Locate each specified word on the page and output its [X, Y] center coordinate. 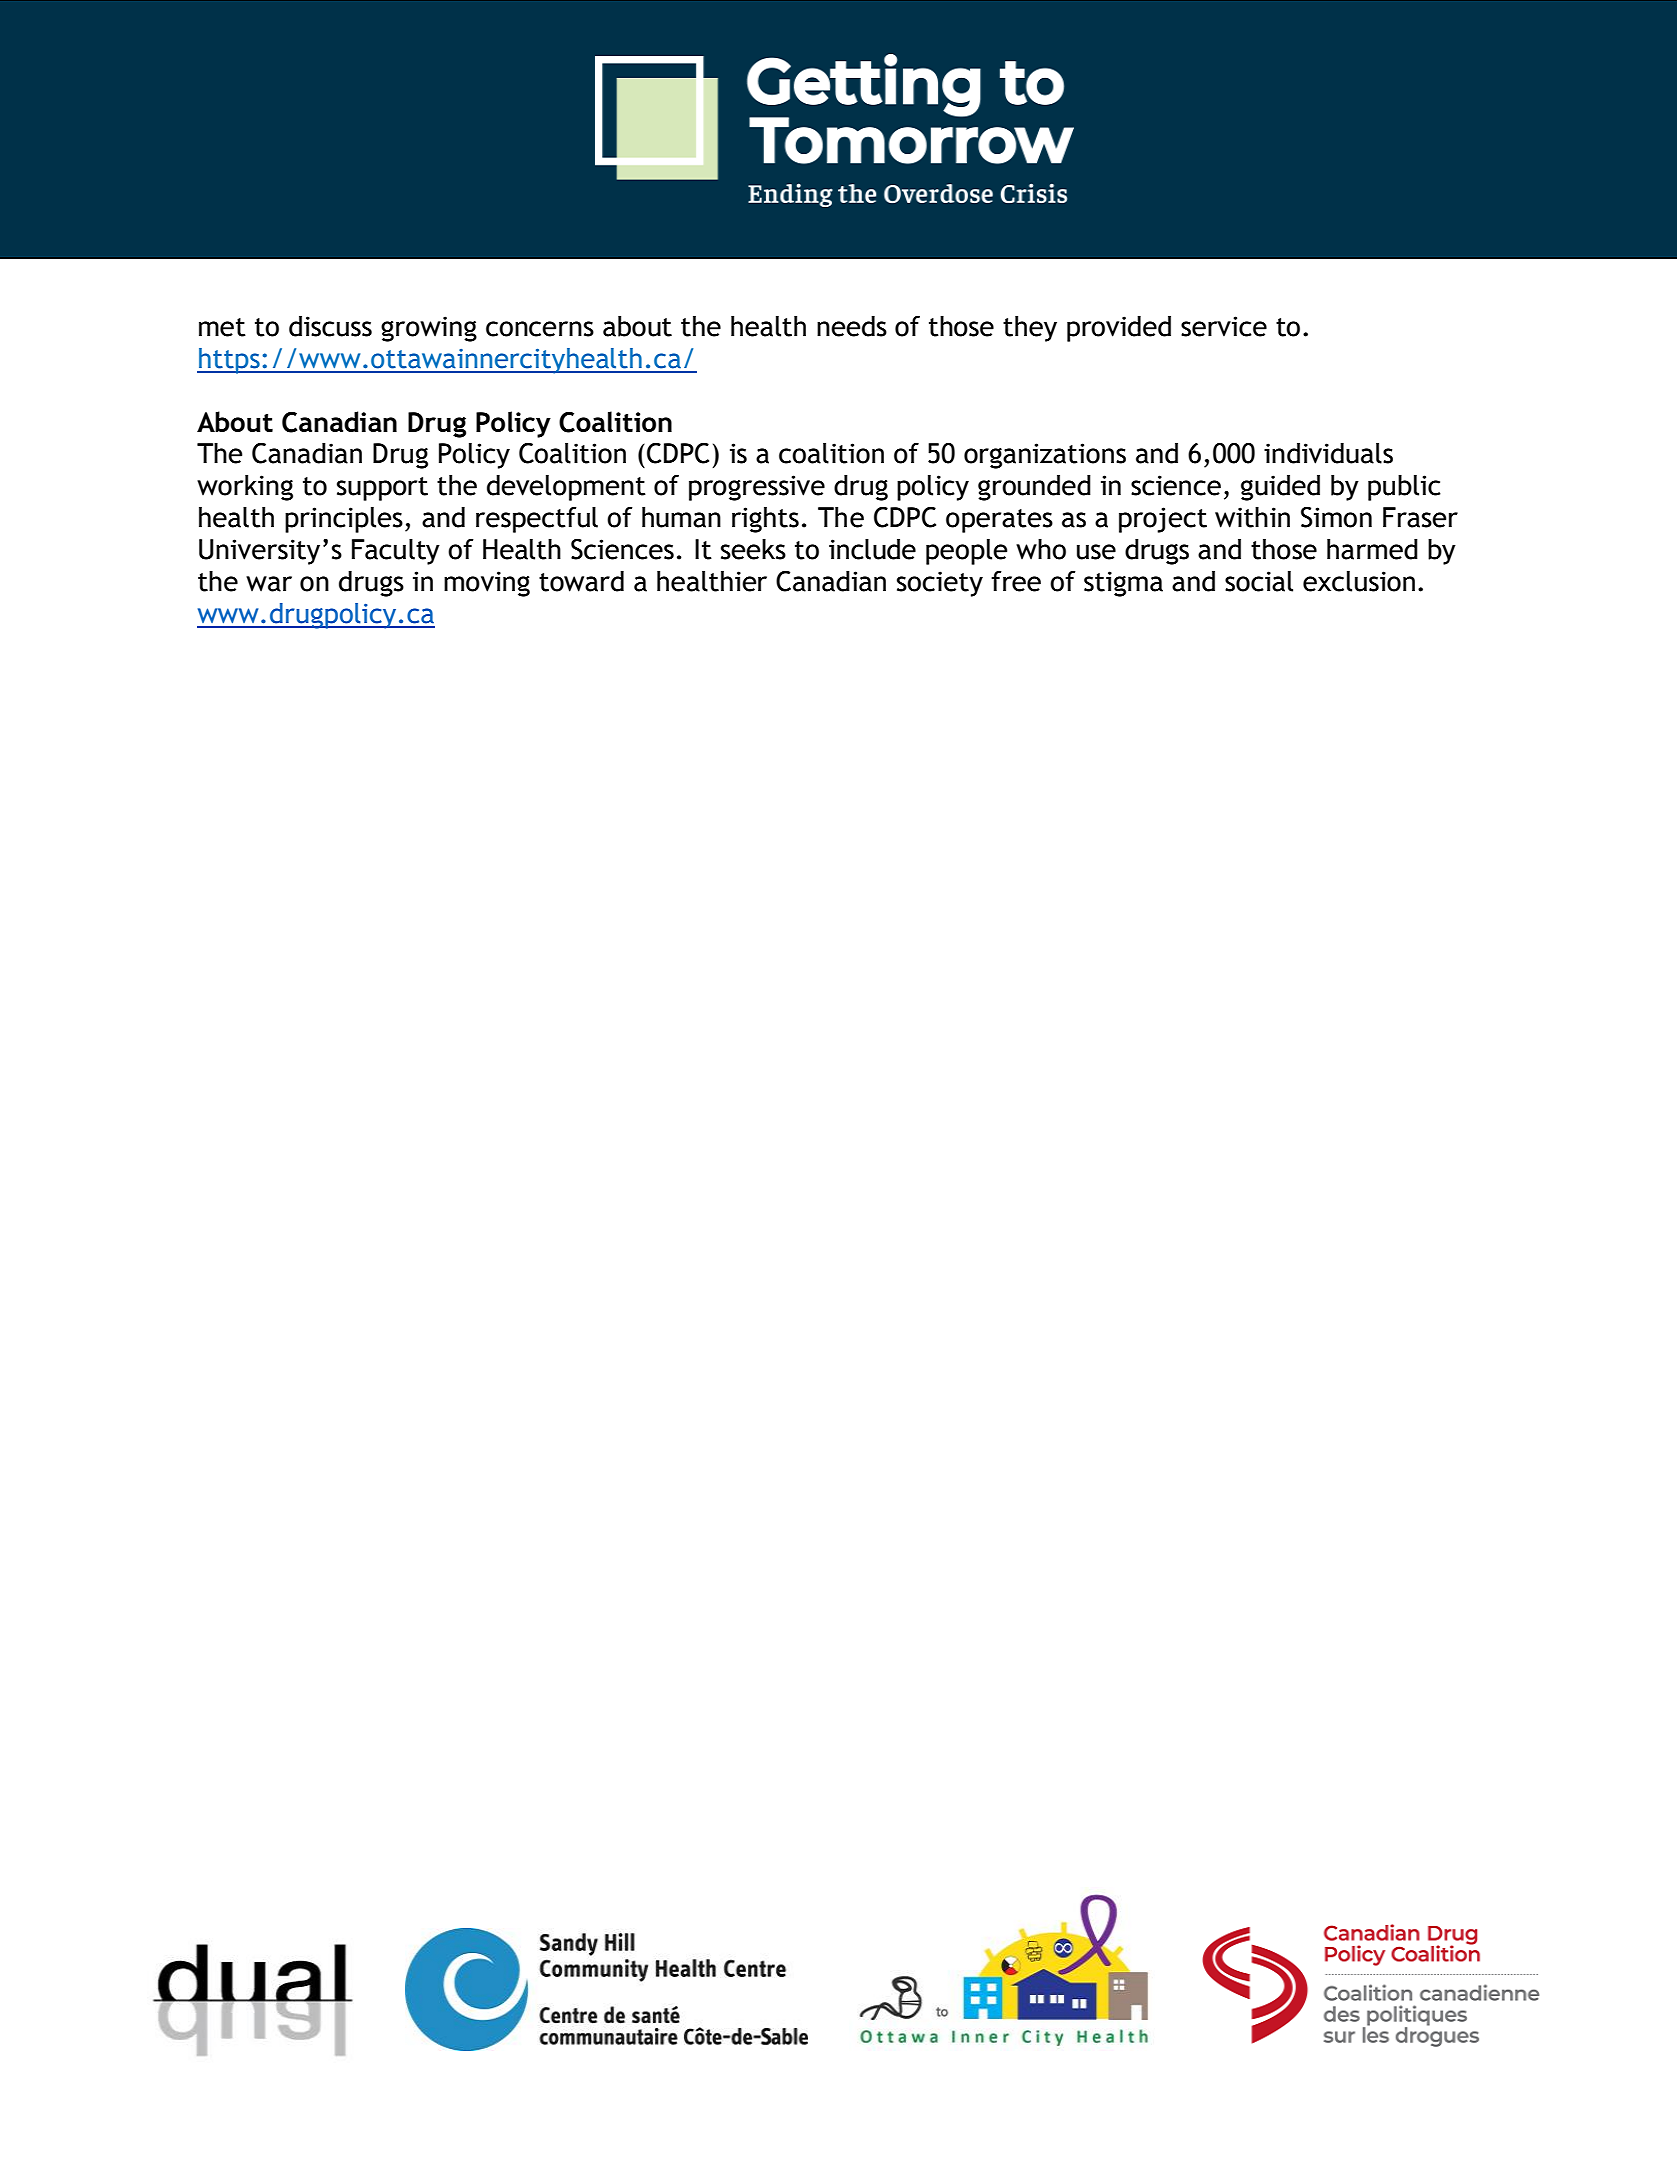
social [1259, 581]
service [1224, 326]
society [940, 584]
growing [429, 329]
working [245, 488]
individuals [1328, 453]
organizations [1045, 456]
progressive [757, 488]
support [382, 489]
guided [1280, 488]
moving [487, 584]
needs [852, 326]
